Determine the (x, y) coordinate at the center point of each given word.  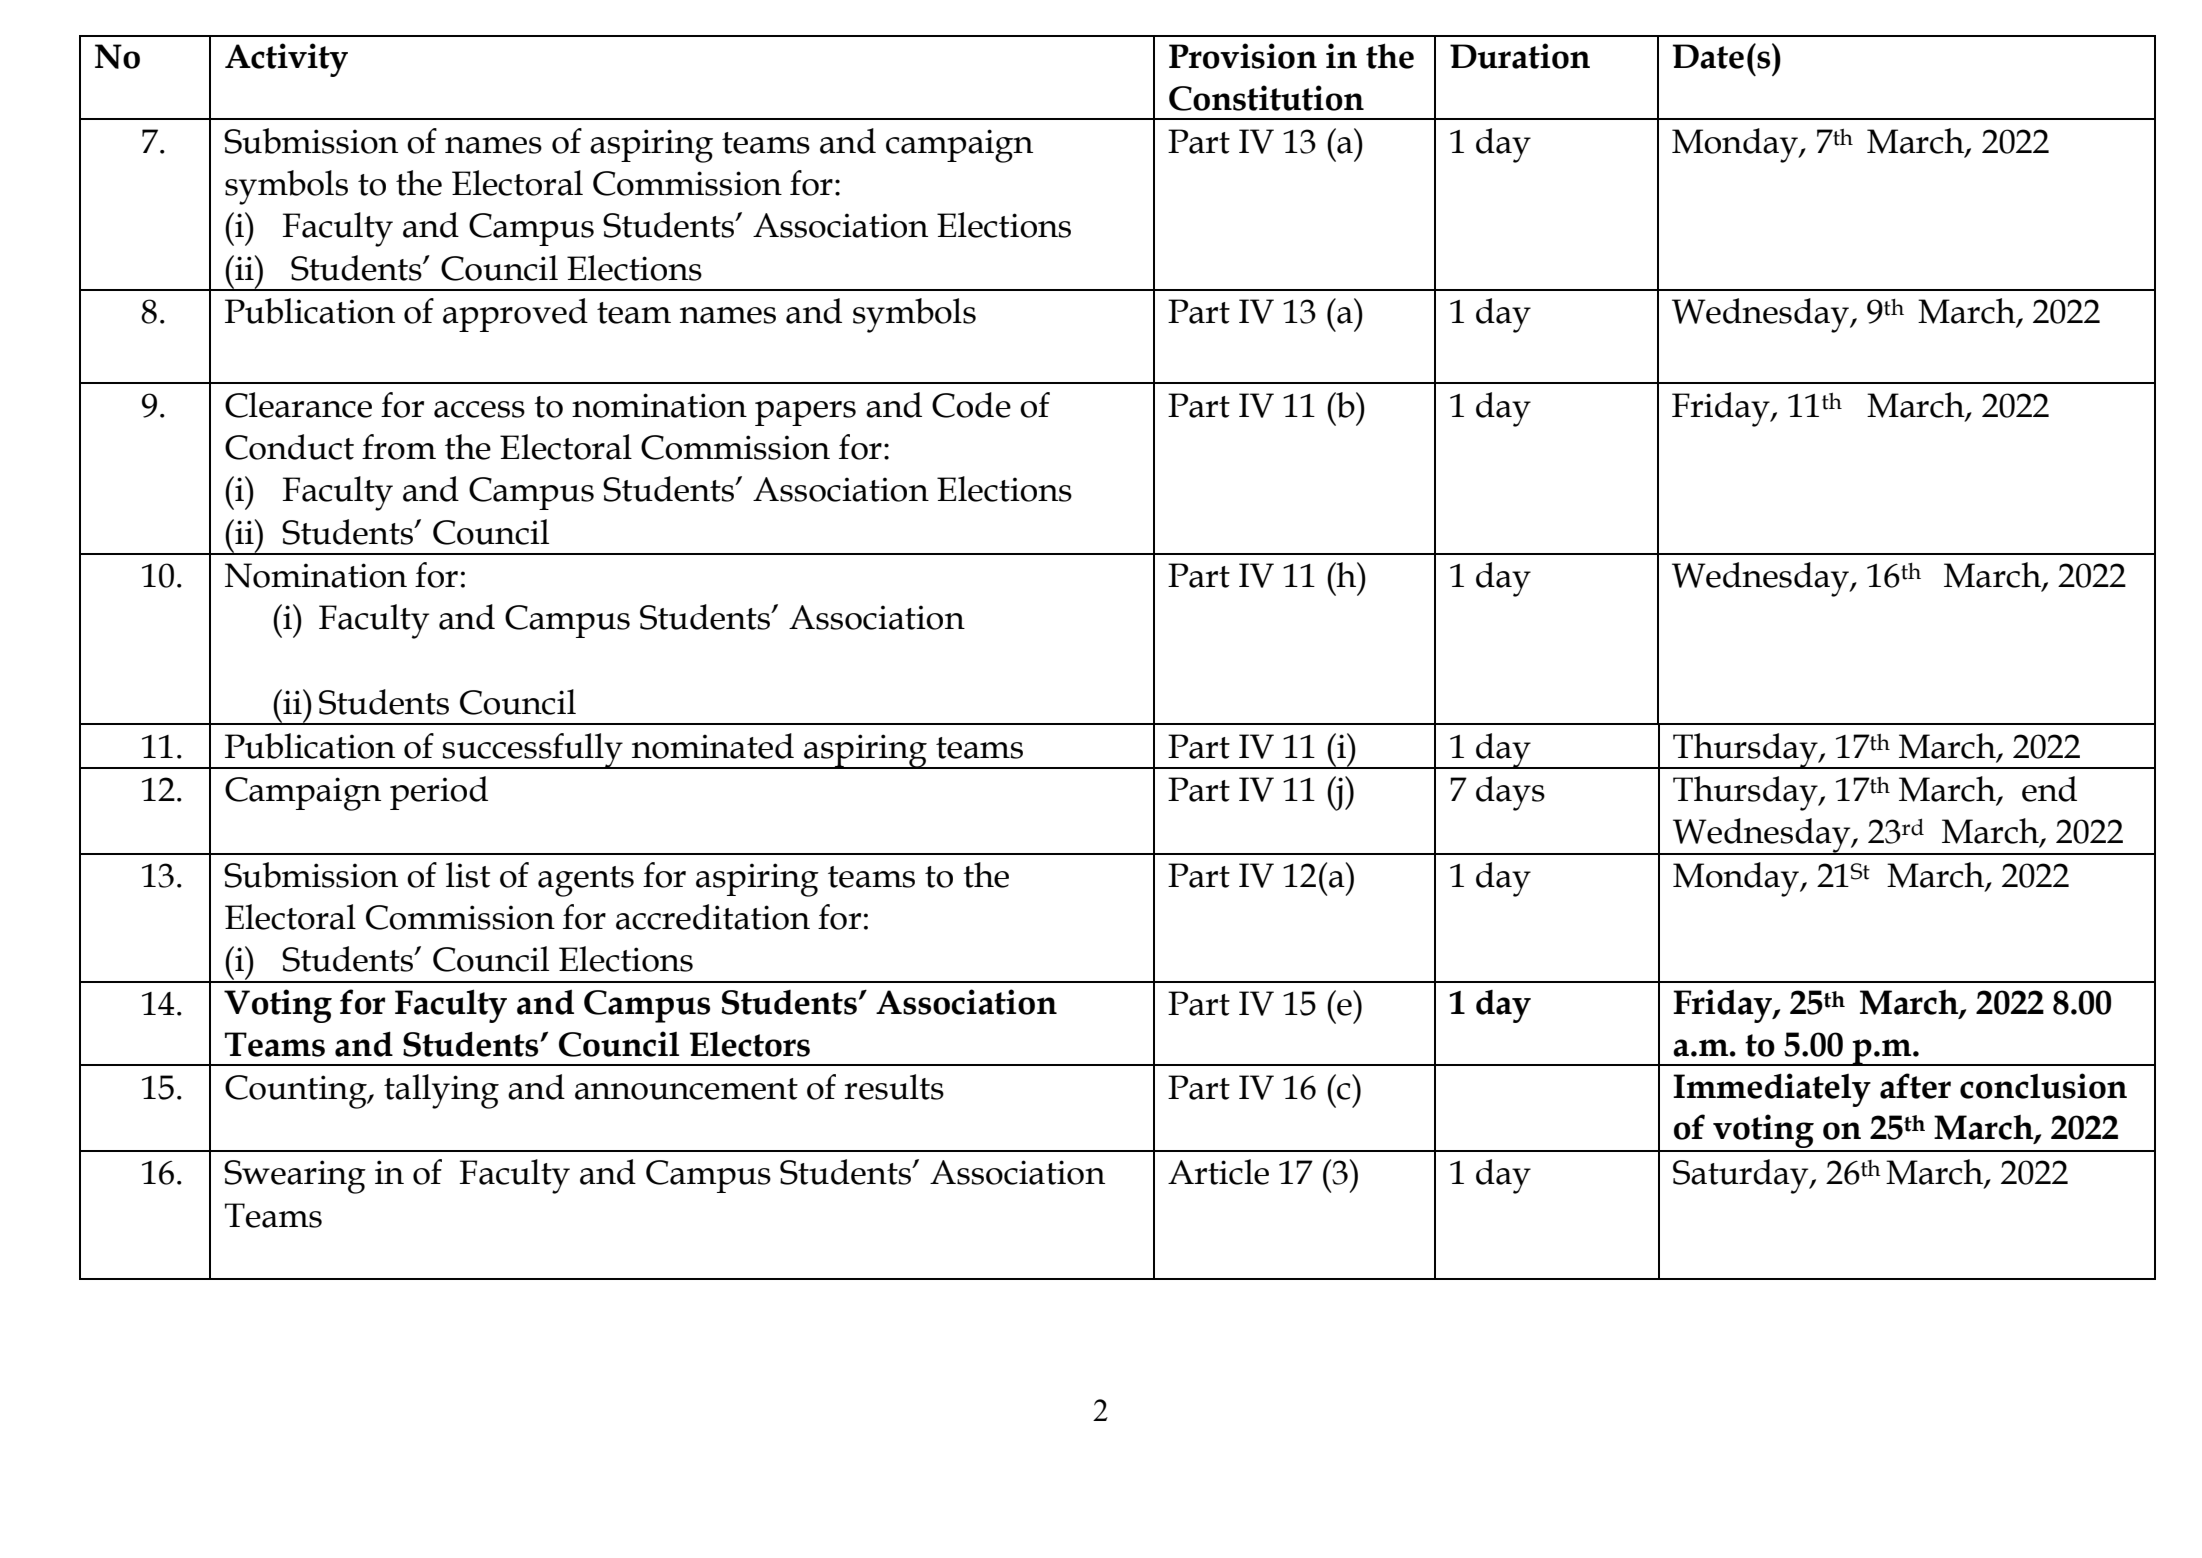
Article (1218, 1172)
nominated (713, 746)
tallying (441, 1091)
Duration (1520, 56)
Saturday (1742, 1176)
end (2049, 789)
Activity (286, 60)
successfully (533, 751)
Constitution (1266, 98)
